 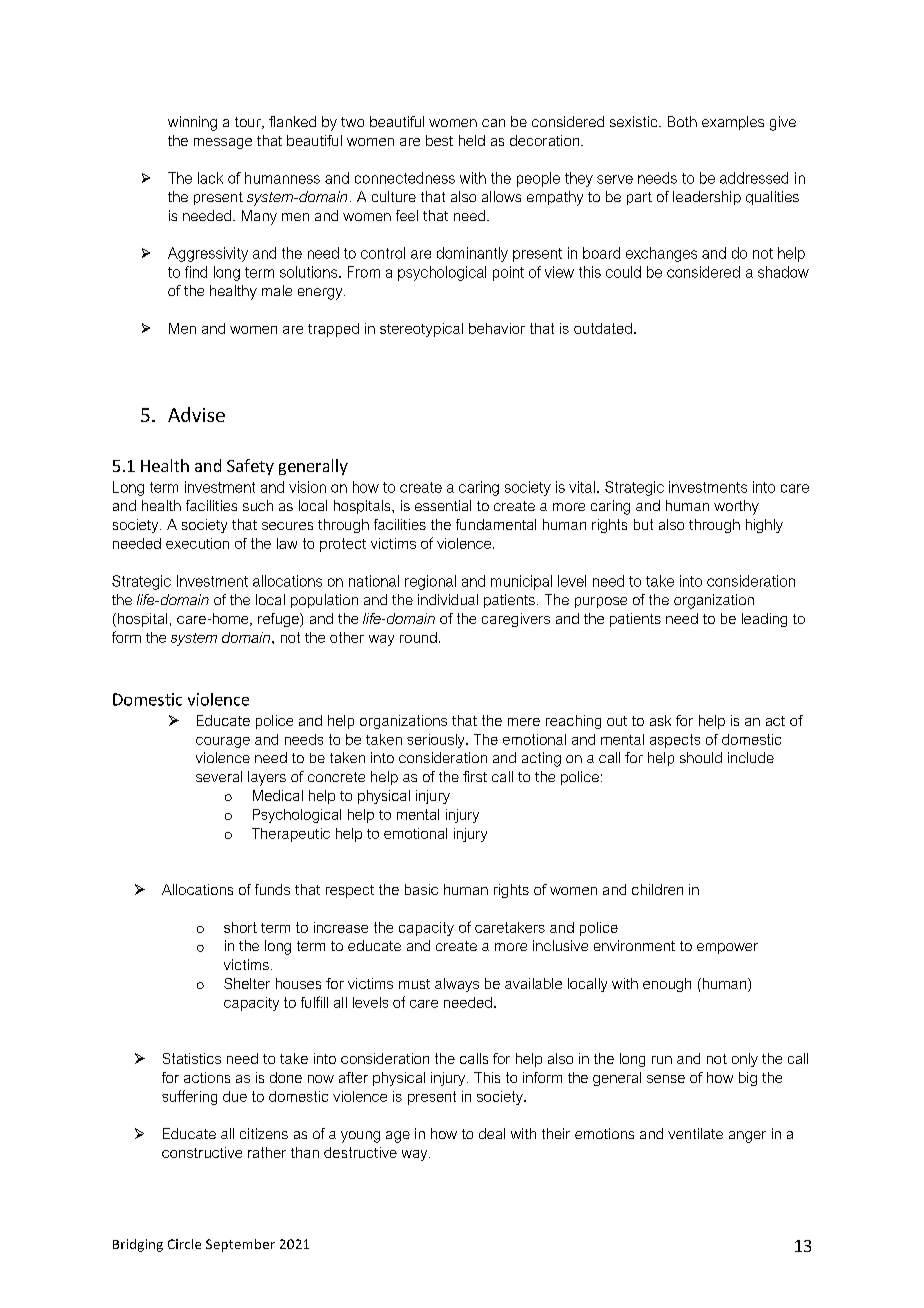 What do you see at coordinates (223, 143) in the screenshot?
I see `message` at bounding box center [223, 143].
